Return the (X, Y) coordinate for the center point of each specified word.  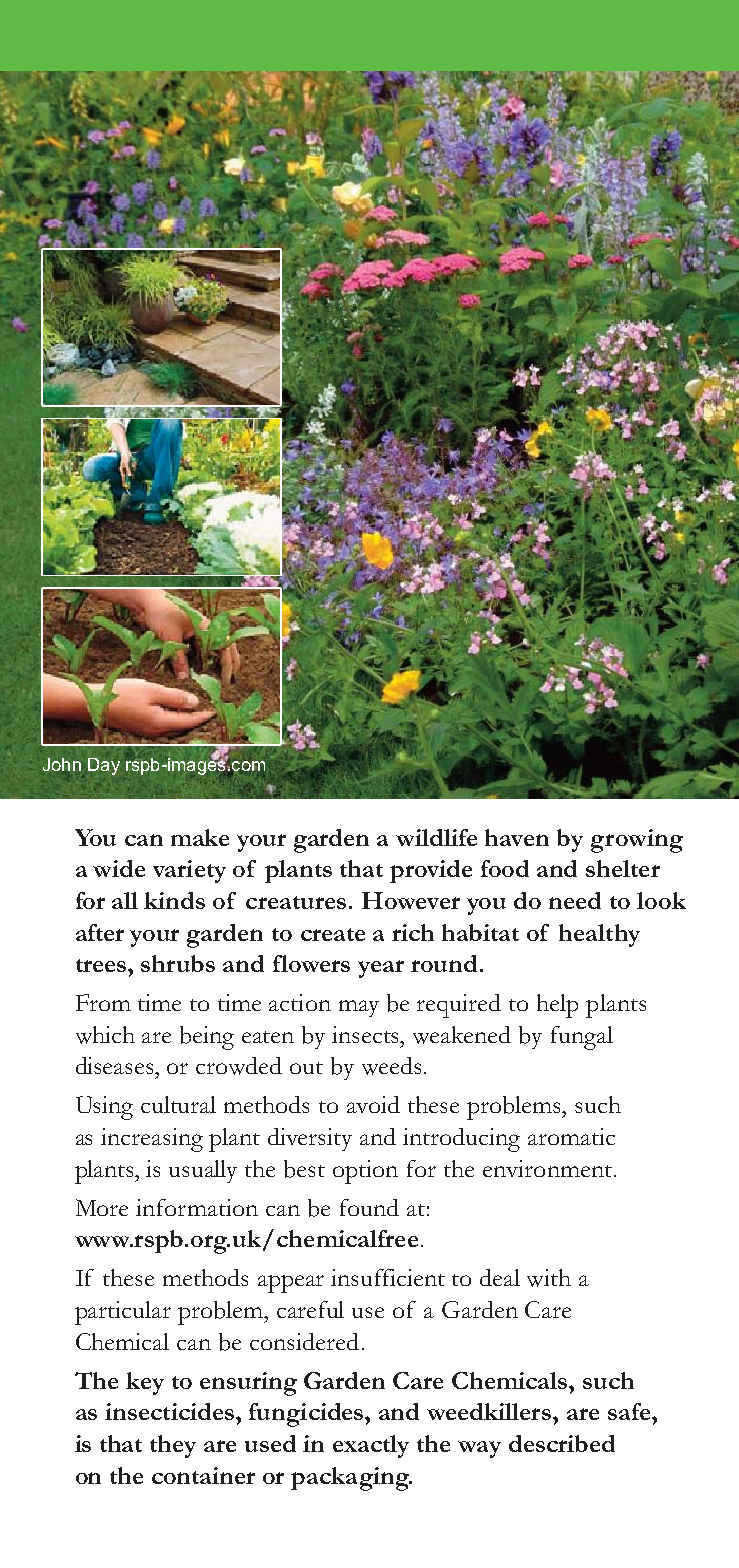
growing (637, 841)
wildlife (436, 837)
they (173, 1446)
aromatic (571, 1136)
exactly (371, 1446)
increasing (152, 1140)
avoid (373, 1104)
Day (104, 766)
